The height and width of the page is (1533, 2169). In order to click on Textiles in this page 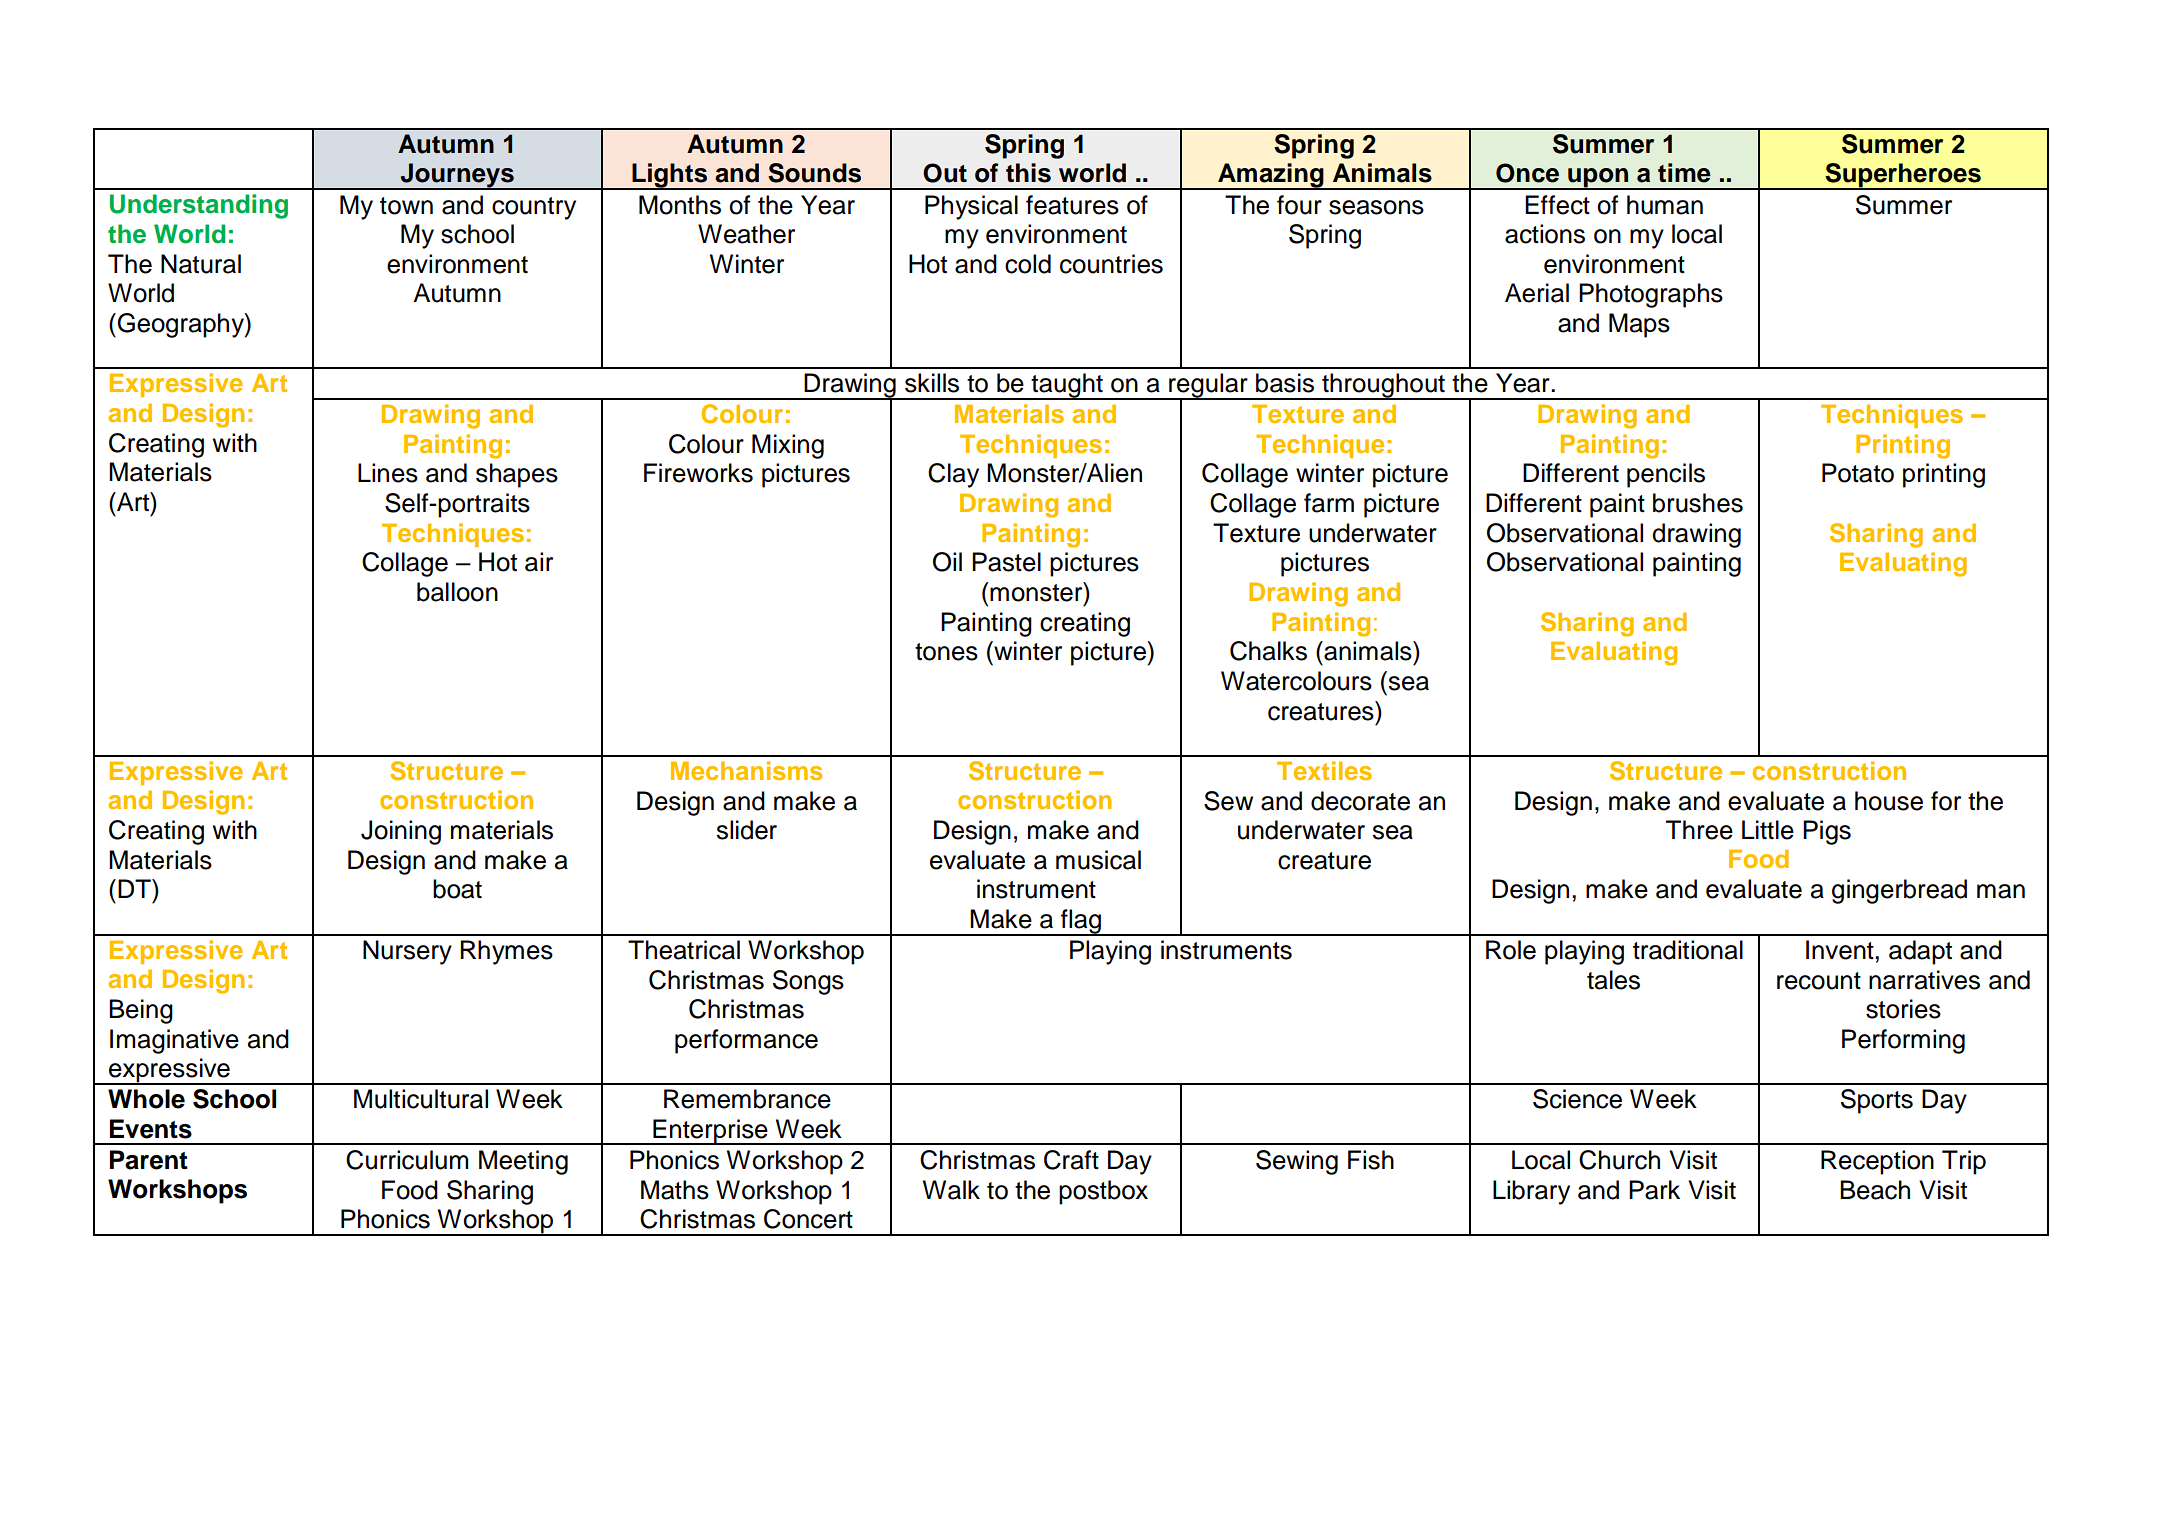, I will do `click(1324, 770)`.
